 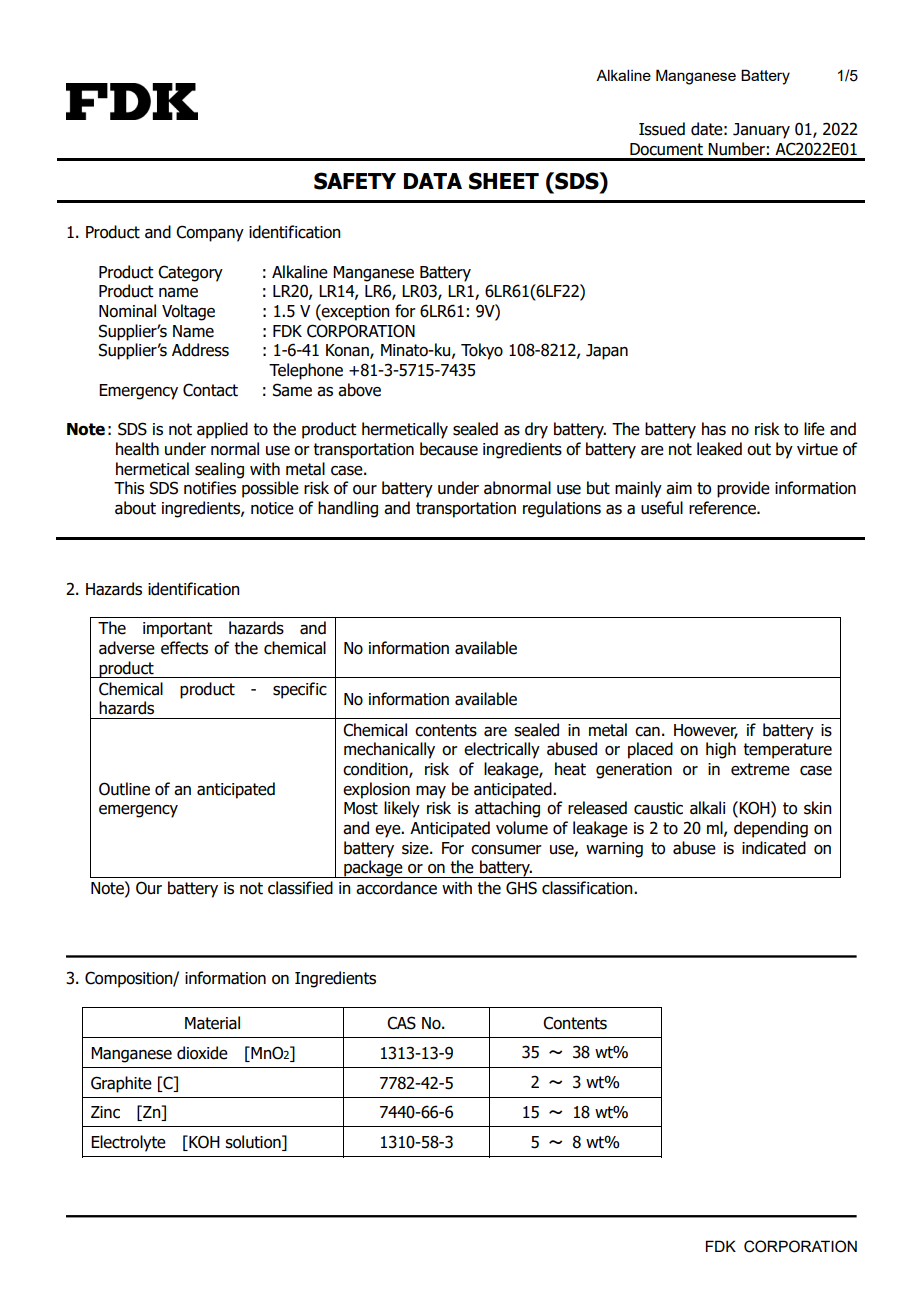 I want to click on January, so click(x=761, y=131).
